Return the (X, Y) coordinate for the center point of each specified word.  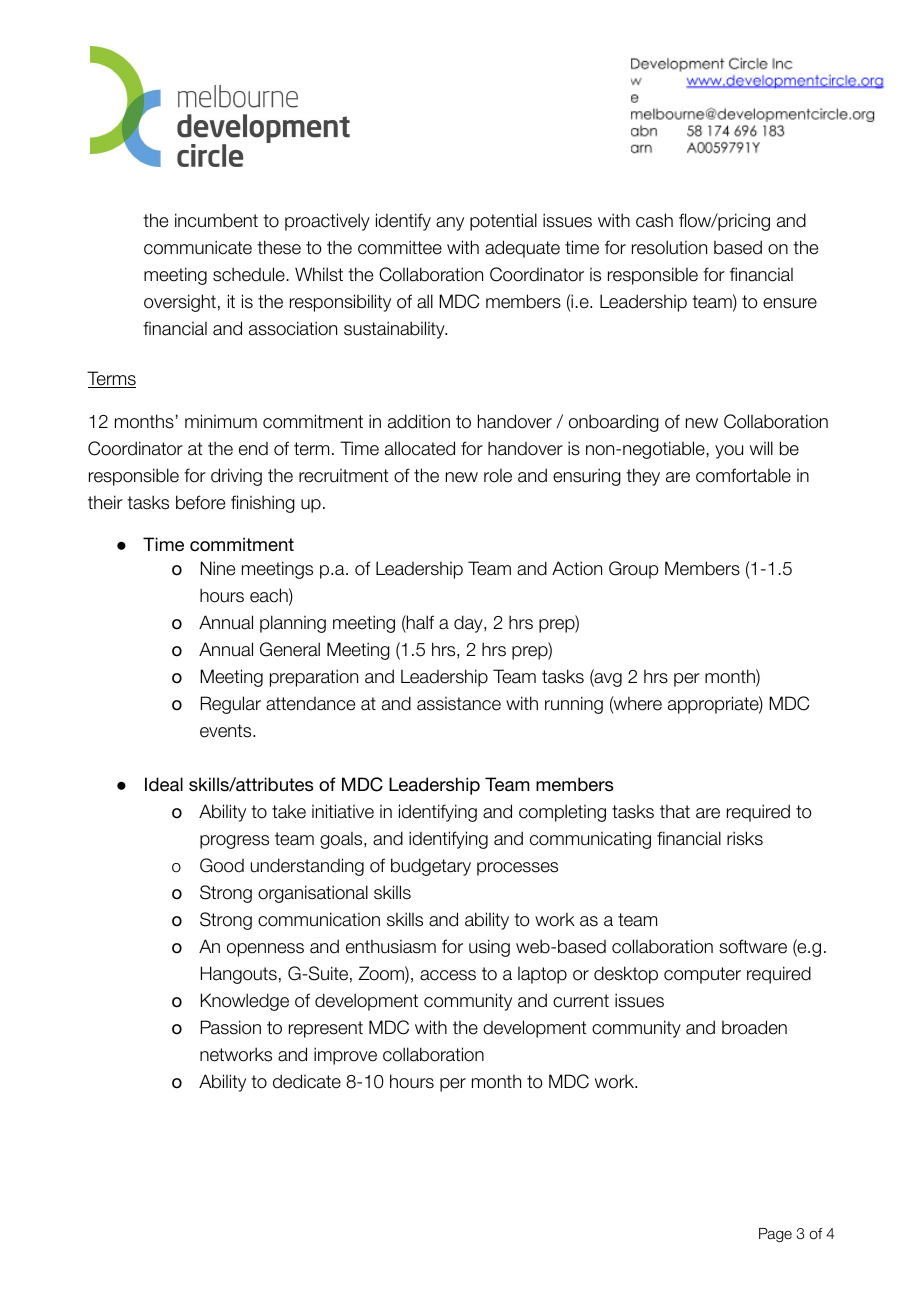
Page (775, 1235)
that (675, 811)
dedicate (307, 1081)
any (450, 224)
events (227, 731)
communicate (198, 247)
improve (345, 1056)
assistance (459, 704)
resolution (669, 247)
